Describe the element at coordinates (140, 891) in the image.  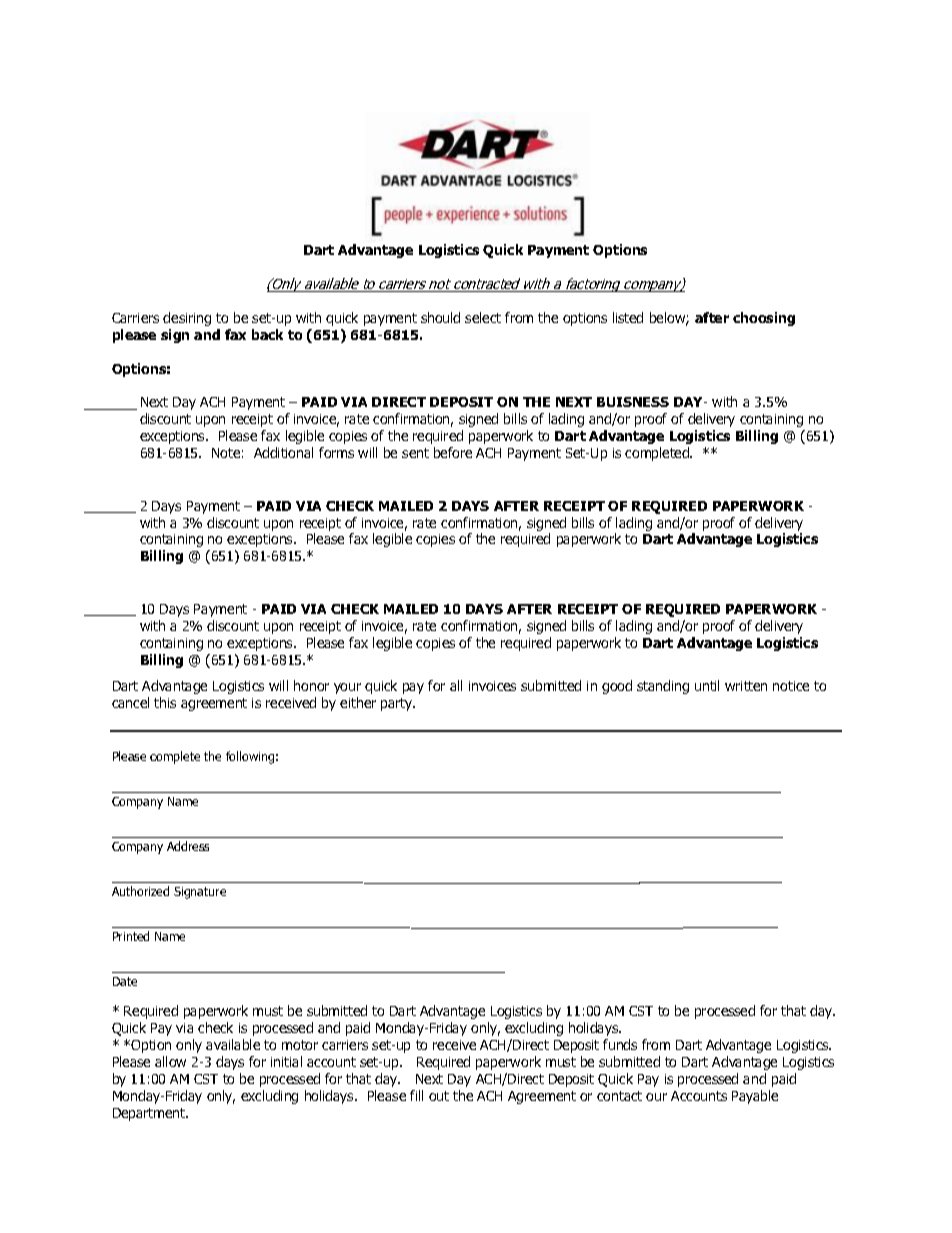
I see `Authorized` at that location.
